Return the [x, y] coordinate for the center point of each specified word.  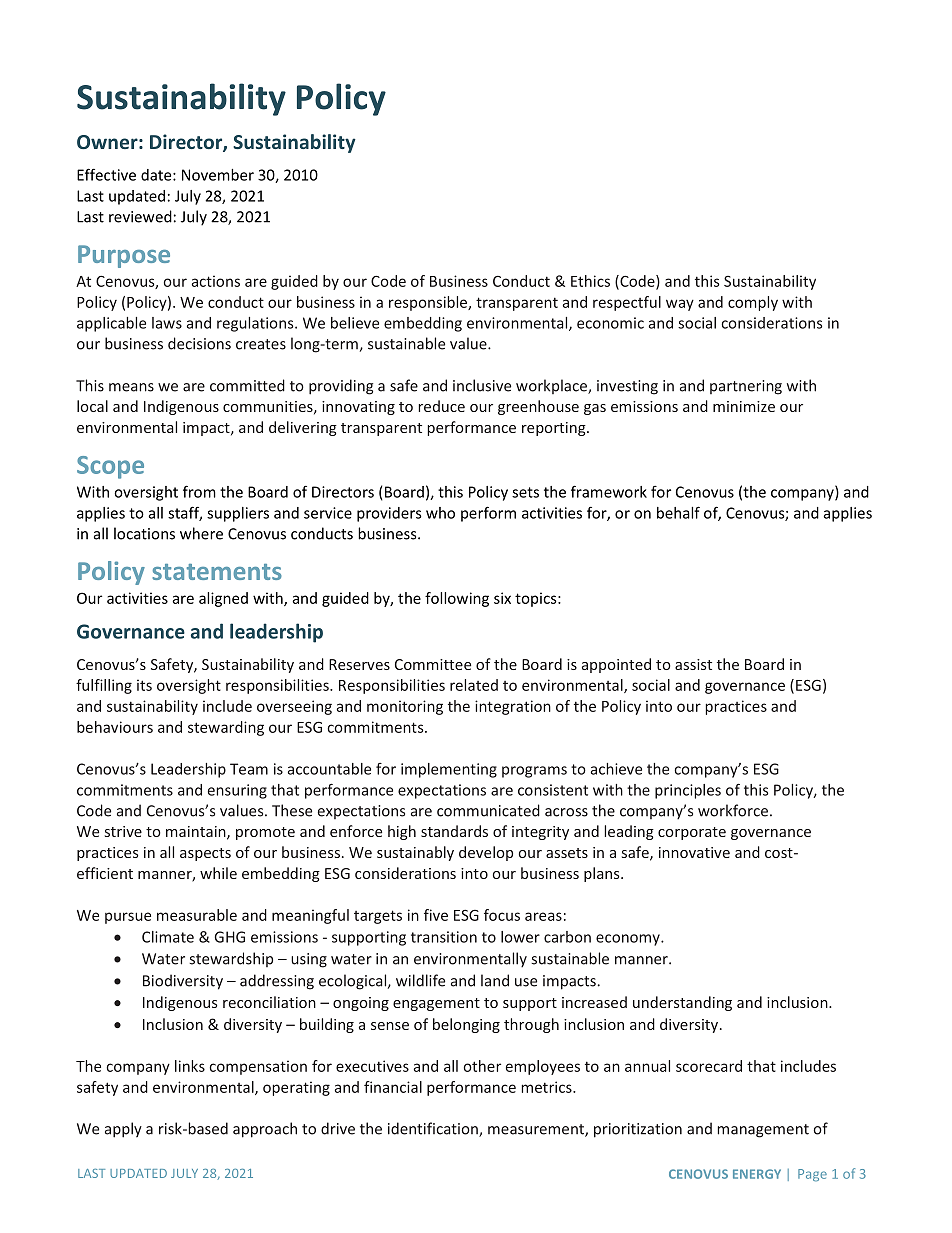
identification [434, 1129]
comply [753, 303]
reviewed [140, 216]
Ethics [590, 281]
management [763, 1131]
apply [123, 1130]
